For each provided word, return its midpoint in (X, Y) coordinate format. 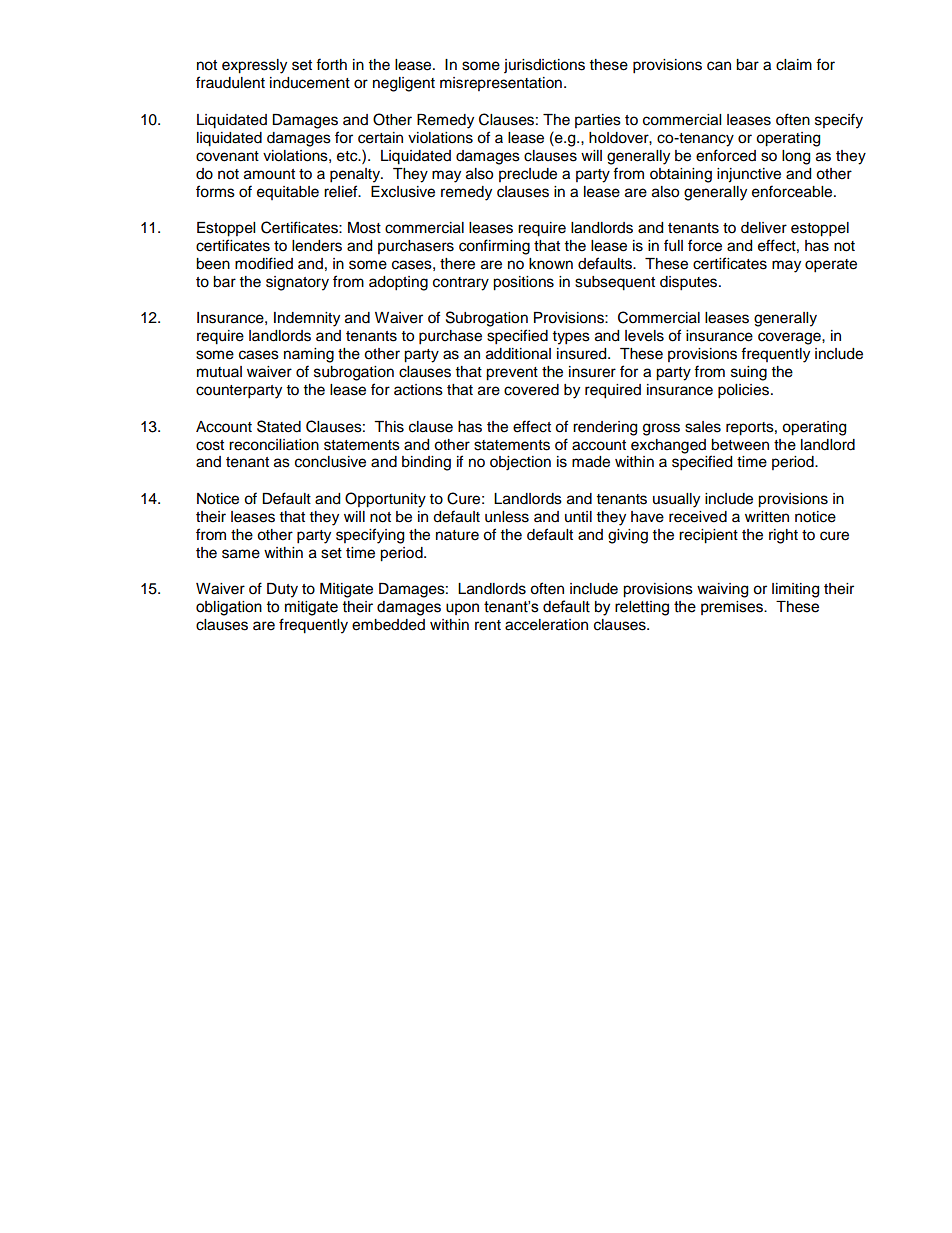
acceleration (546, 625)
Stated (279, 426)
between (740, 445)
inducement (310, 83)
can (719, 66)
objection (520, 463)
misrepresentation (501, 84)
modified (264, 263)
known (551, 264)
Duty (282, 590)
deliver (764, 228)
